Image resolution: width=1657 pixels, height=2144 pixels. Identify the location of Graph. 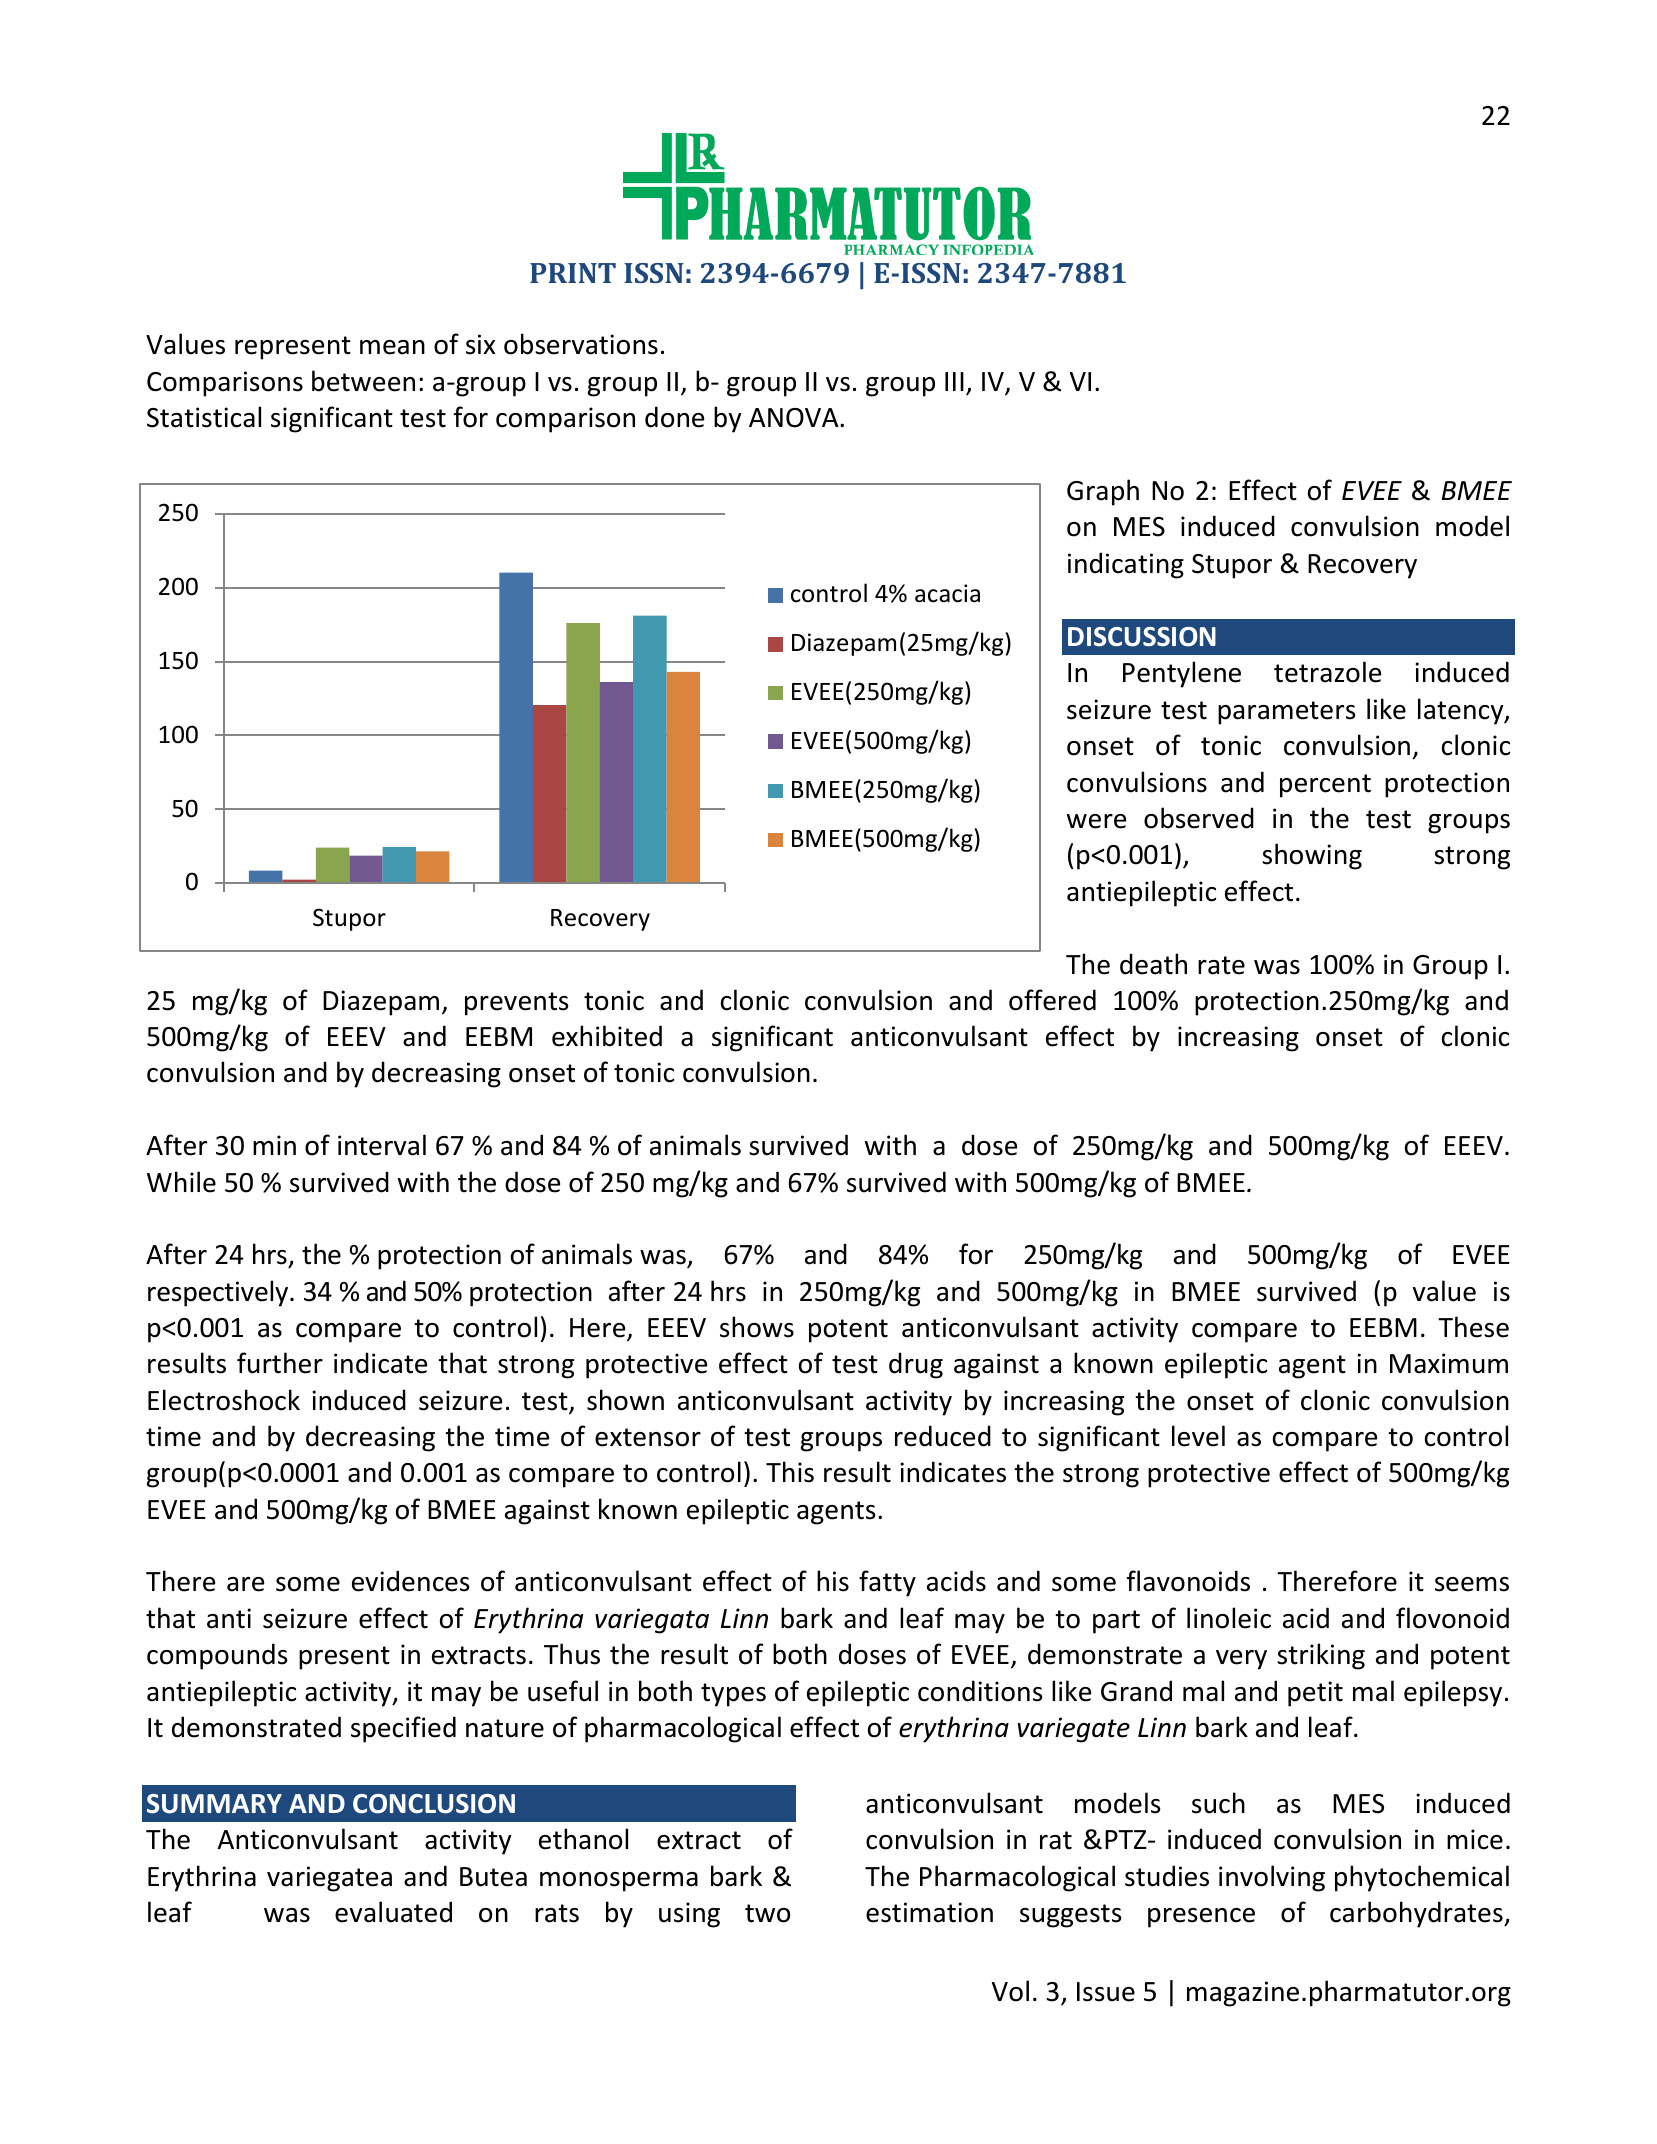
(1103, 492).
